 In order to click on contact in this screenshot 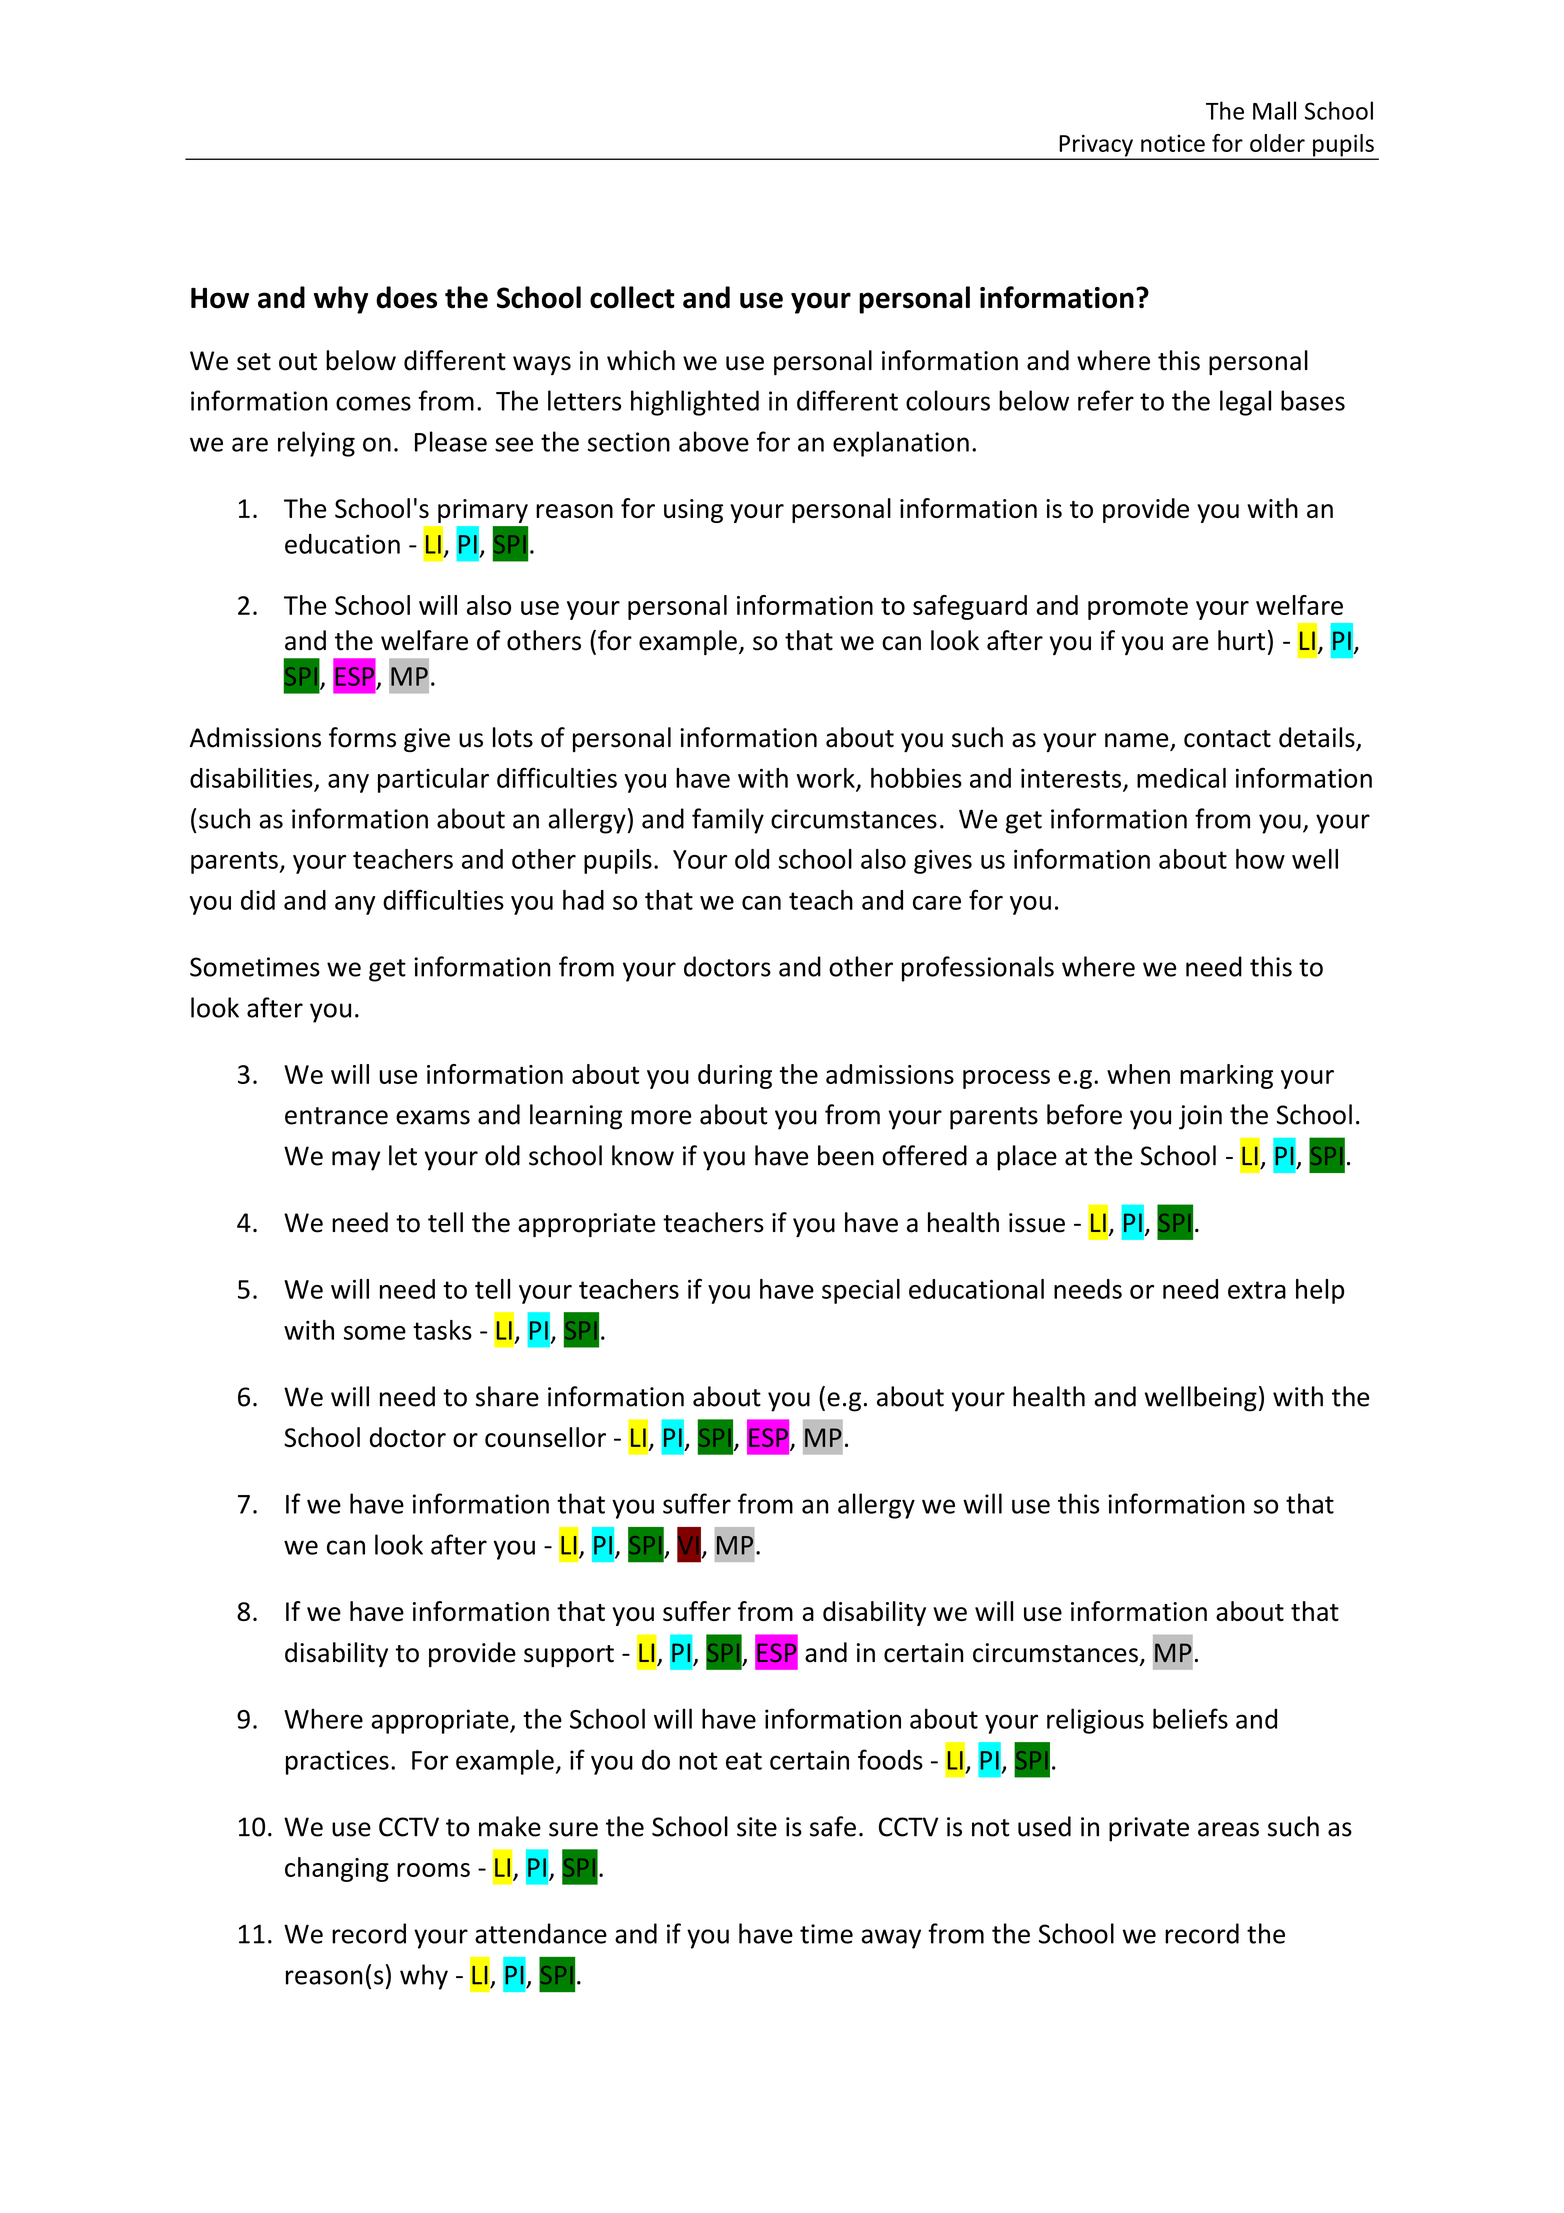, I will do `click(1227, 739)`.
